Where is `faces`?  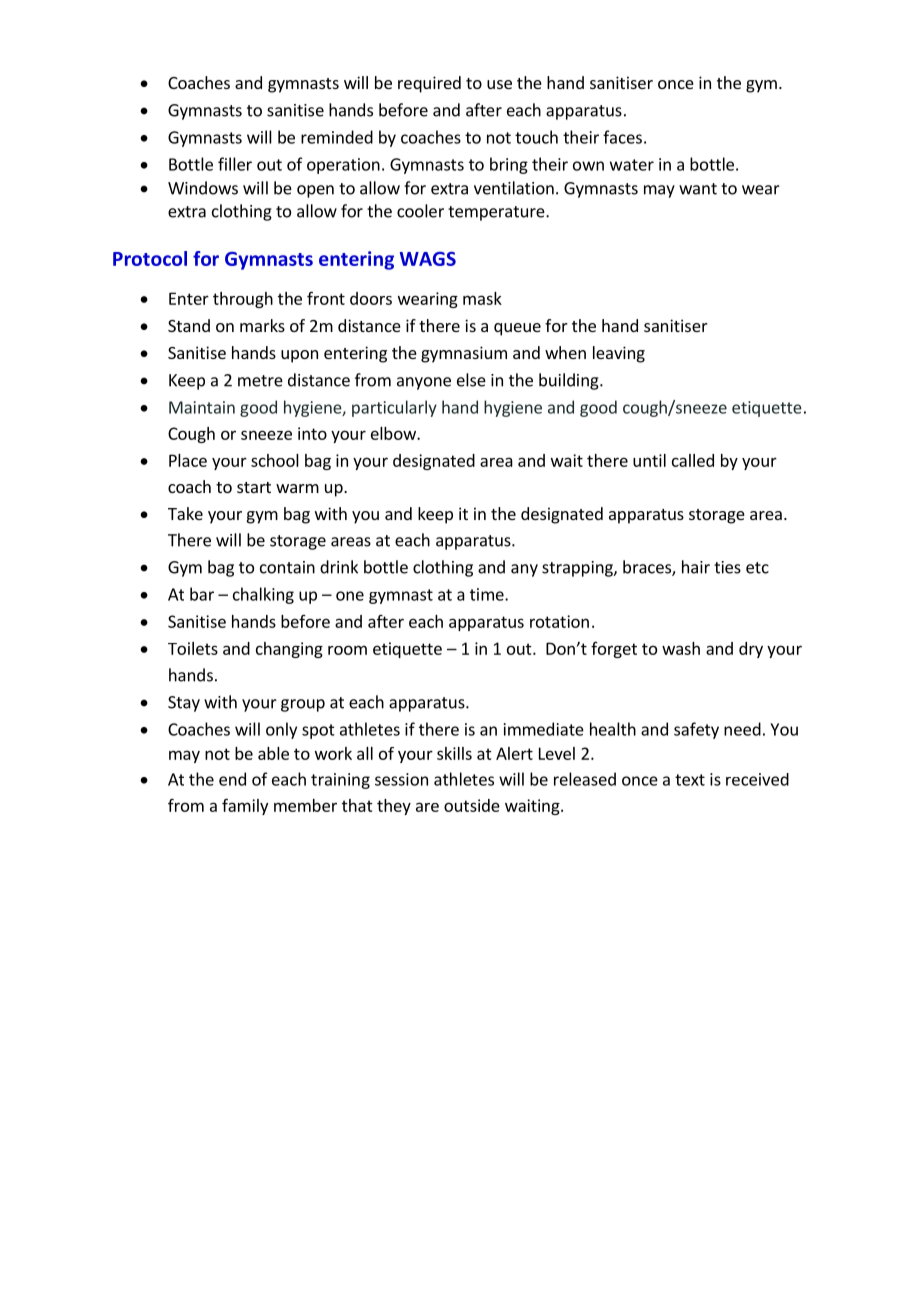
faces is located at coordinates (622, 137).
